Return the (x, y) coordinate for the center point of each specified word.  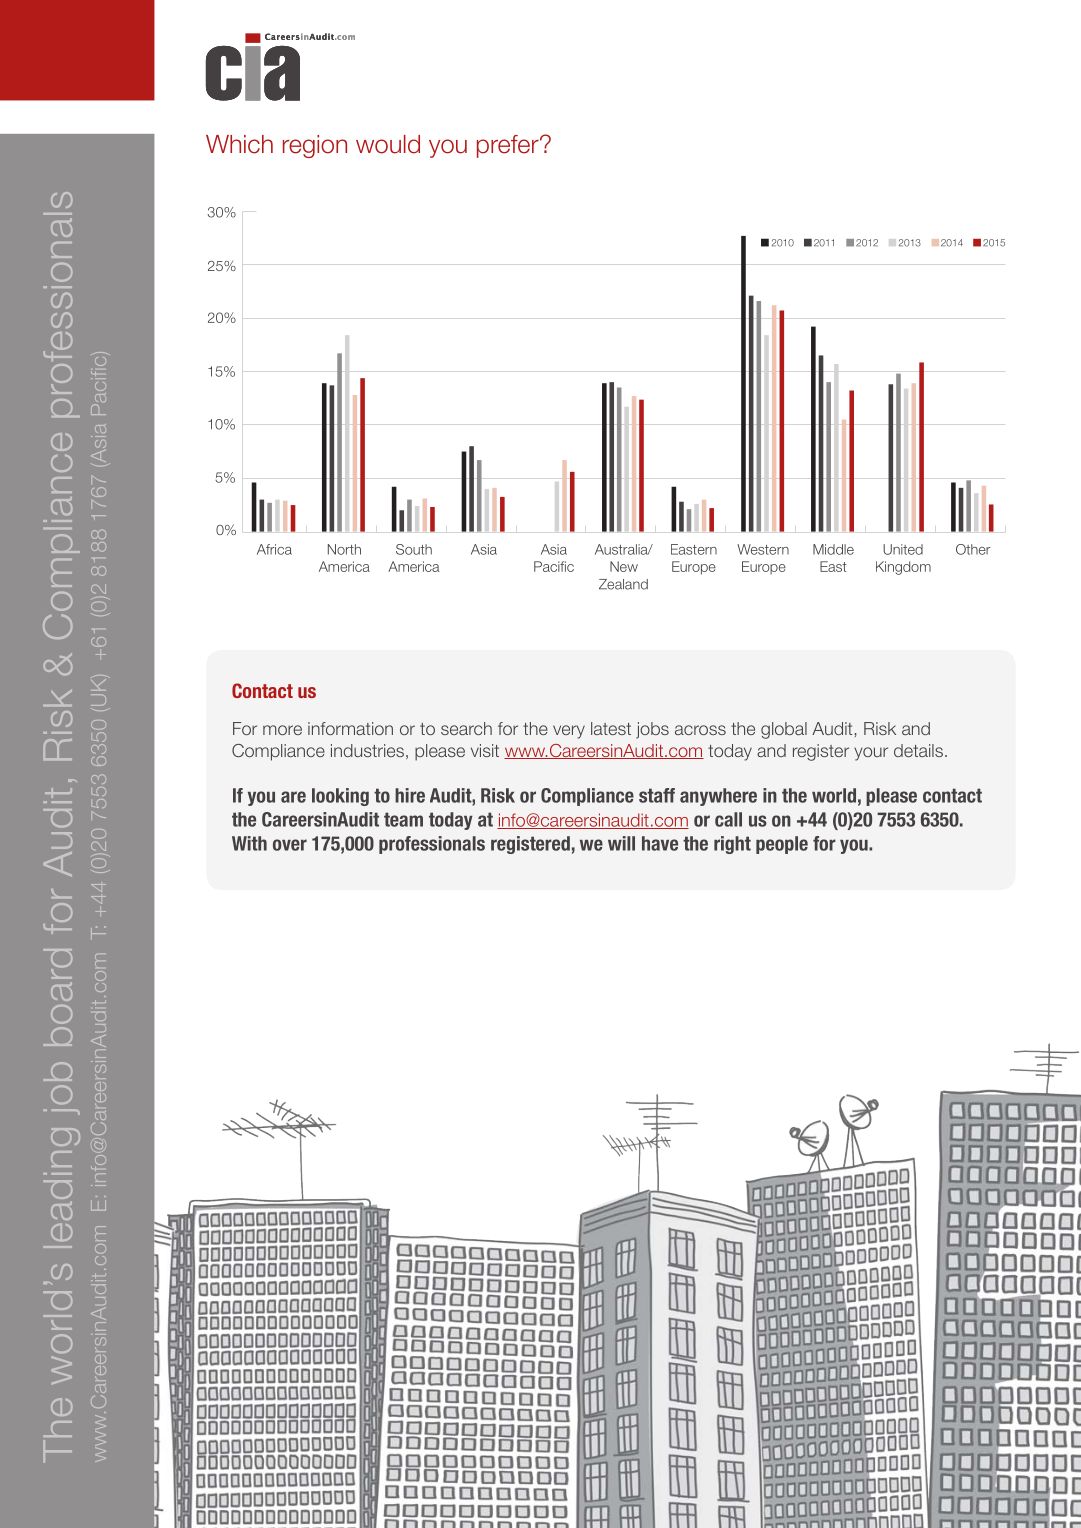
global (784, 730)
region (315, 146)
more (282, 730)
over (290, 845)
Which (239, 144)
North (344, 549)
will (621, 843)
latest (611, 728)
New (624, 566)
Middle (833, 549)
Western (763, 549)
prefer (509, 146)
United (903, 549)
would (388, 144)
